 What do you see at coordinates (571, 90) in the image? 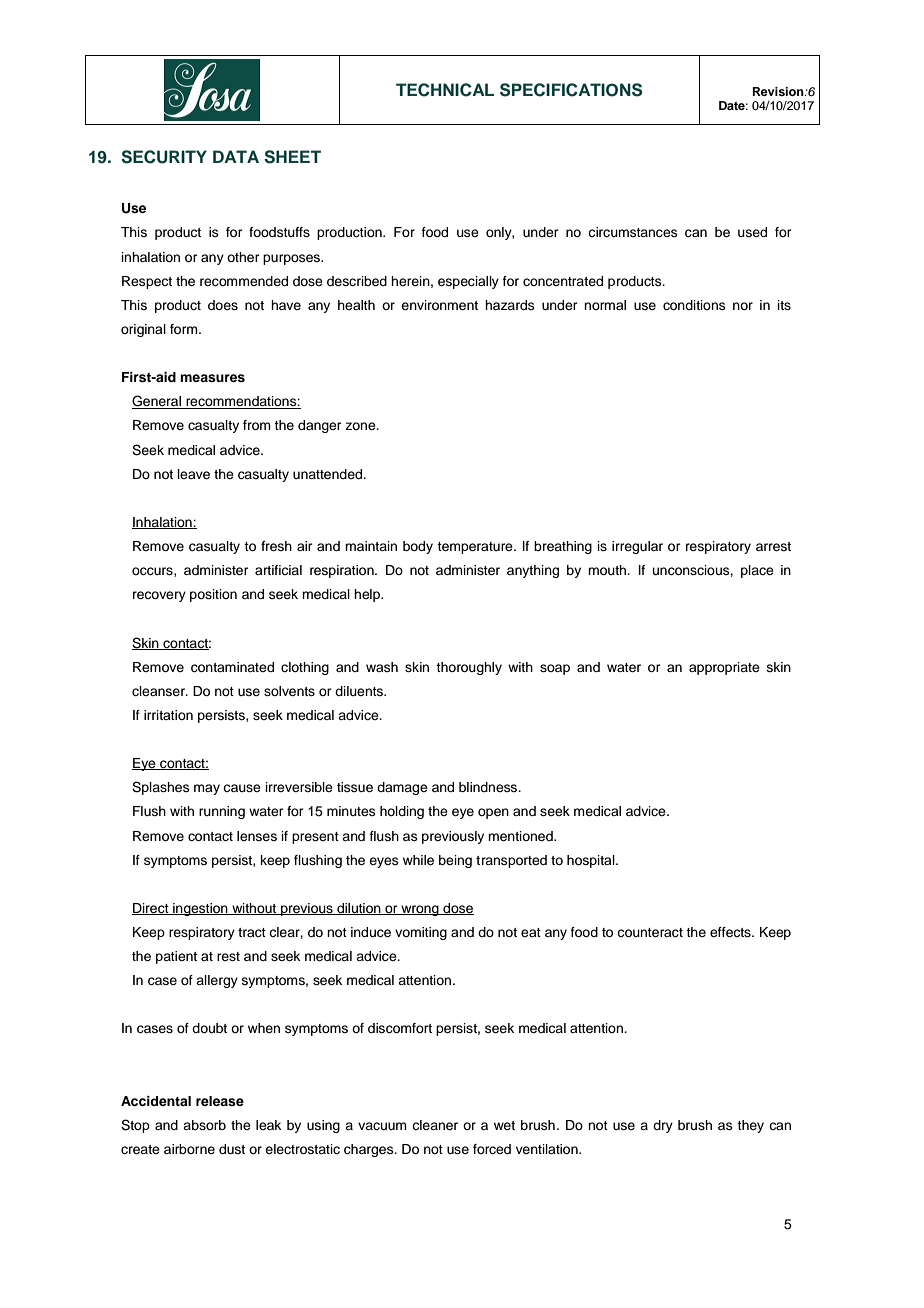
I see `SPECIFICATIONS` at bounding box center [571, 90].
